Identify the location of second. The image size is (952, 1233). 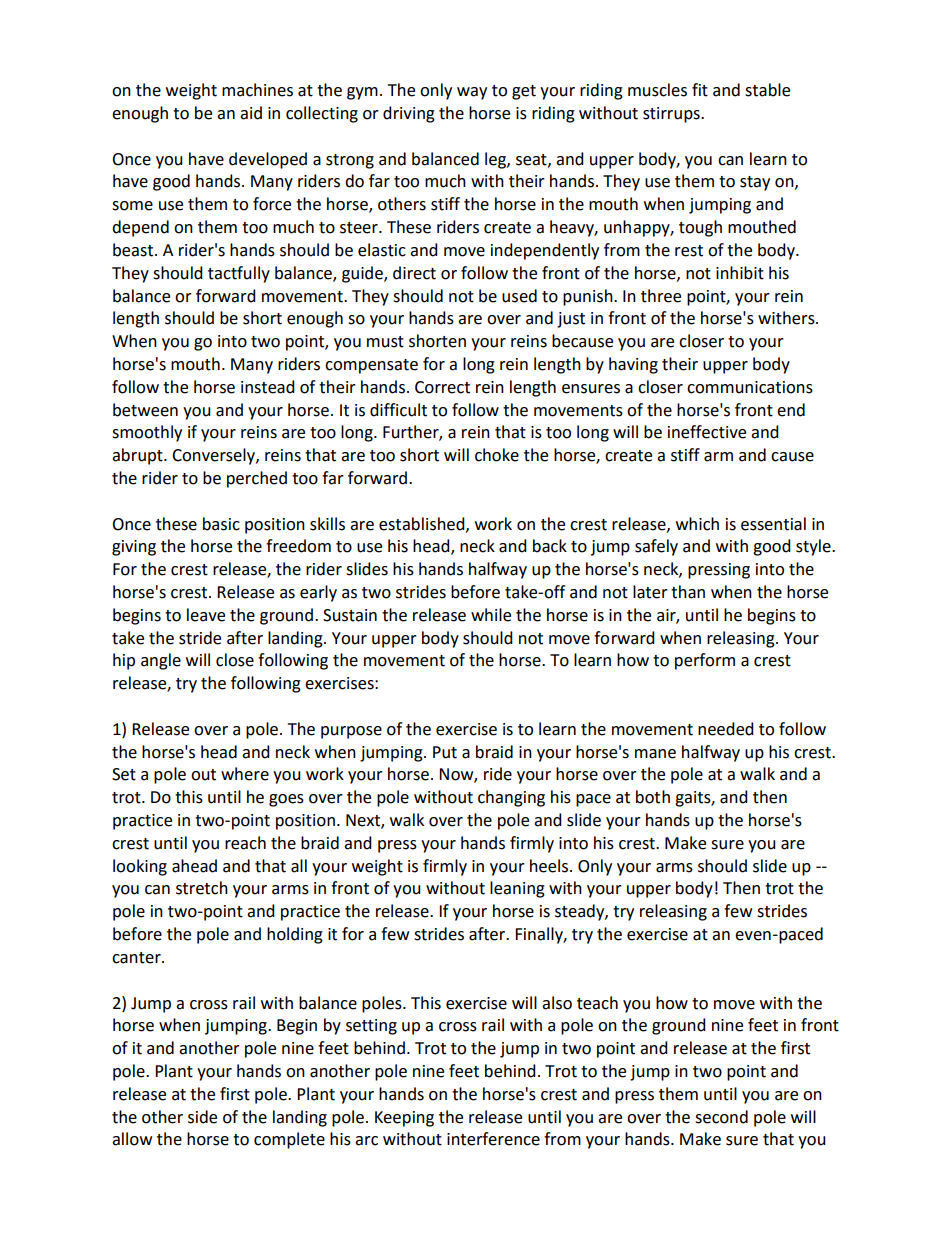
(721, 1117).
